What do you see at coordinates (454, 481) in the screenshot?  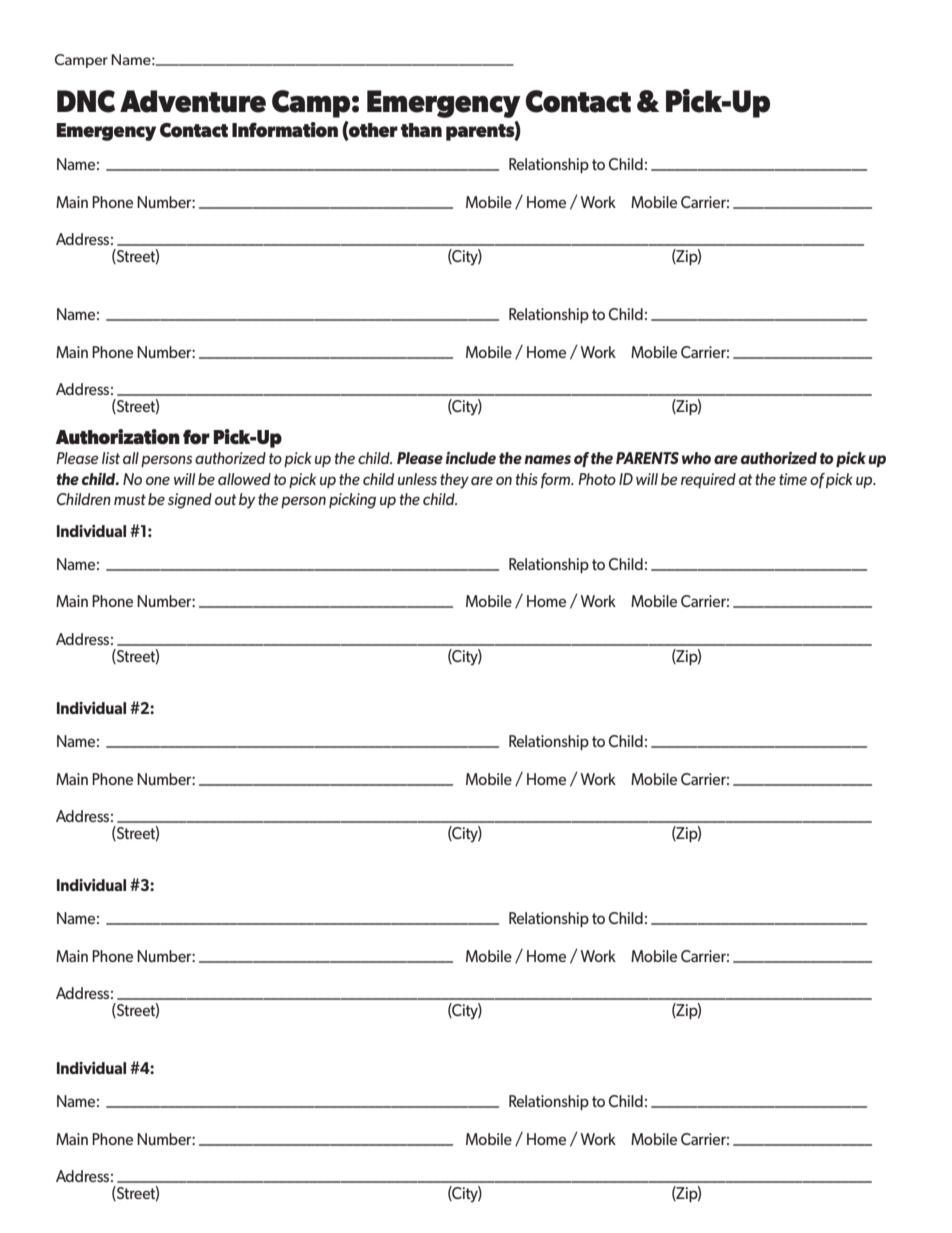 I see `they` at bounding box center [454, 481].
